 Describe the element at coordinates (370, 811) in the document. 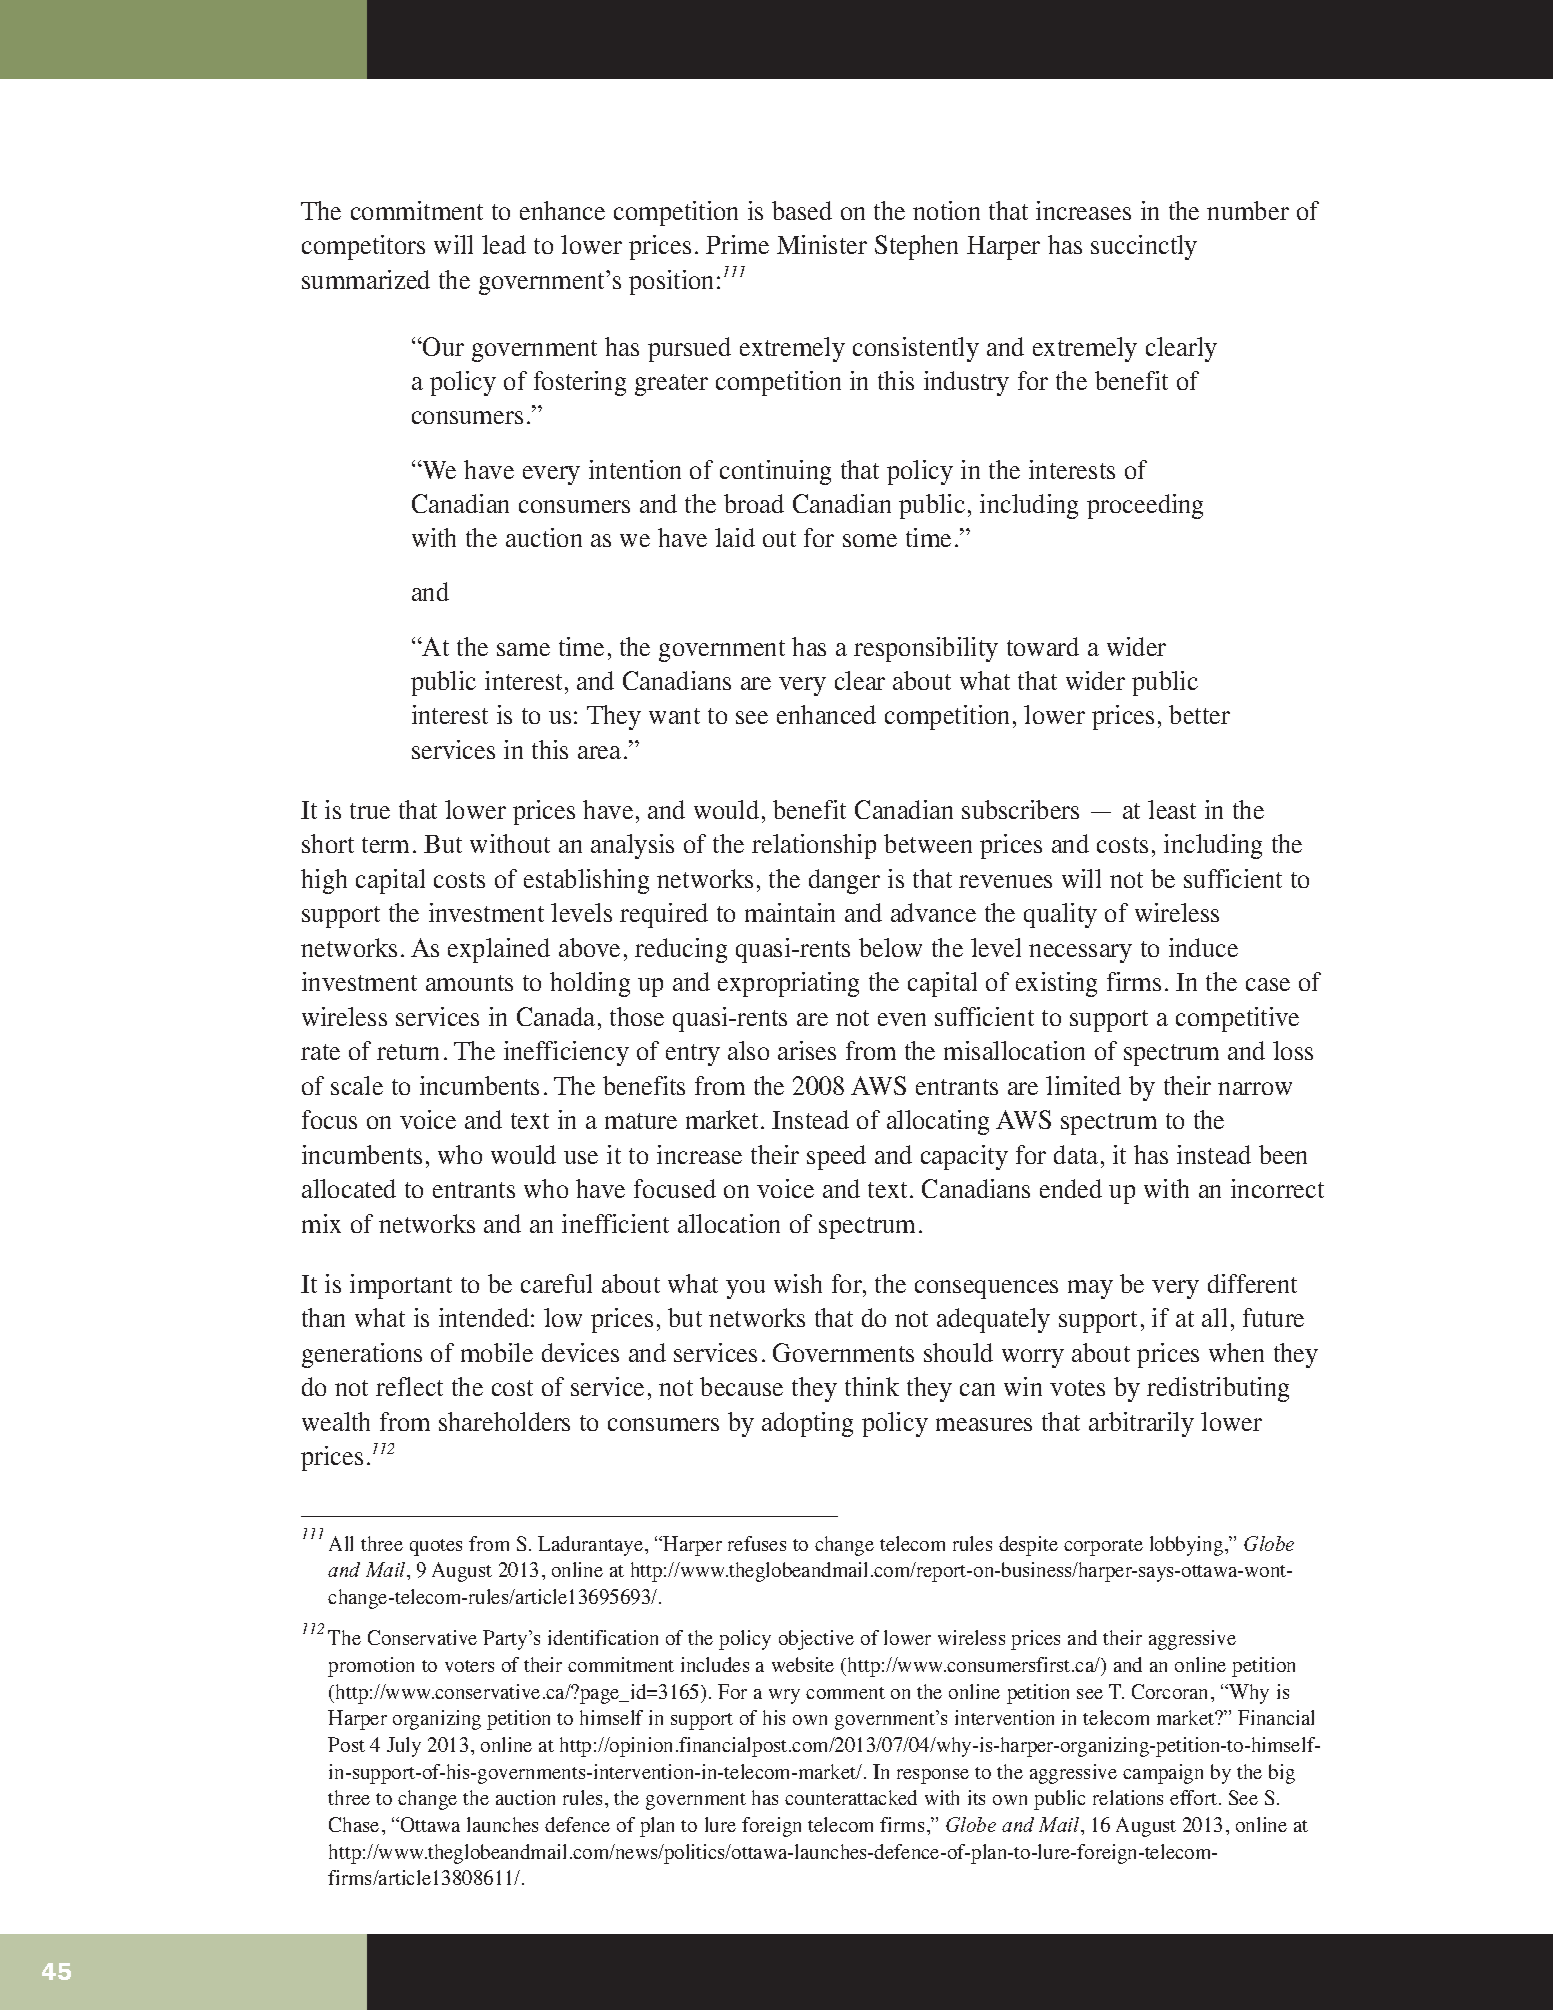

I see `true` at that location.
